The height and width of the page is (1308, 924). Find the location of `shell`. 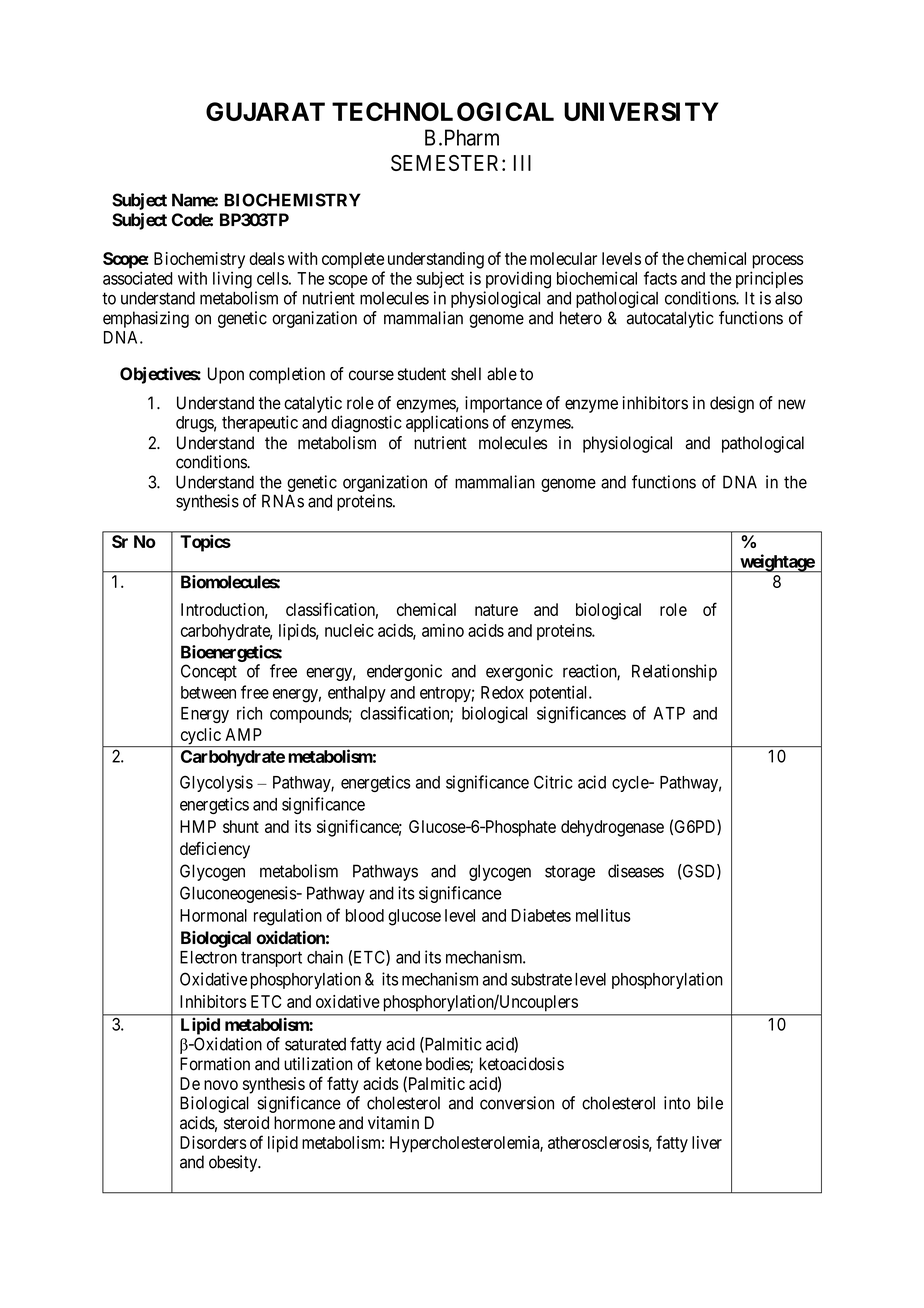

shell is located at coordinates (466, 374).
